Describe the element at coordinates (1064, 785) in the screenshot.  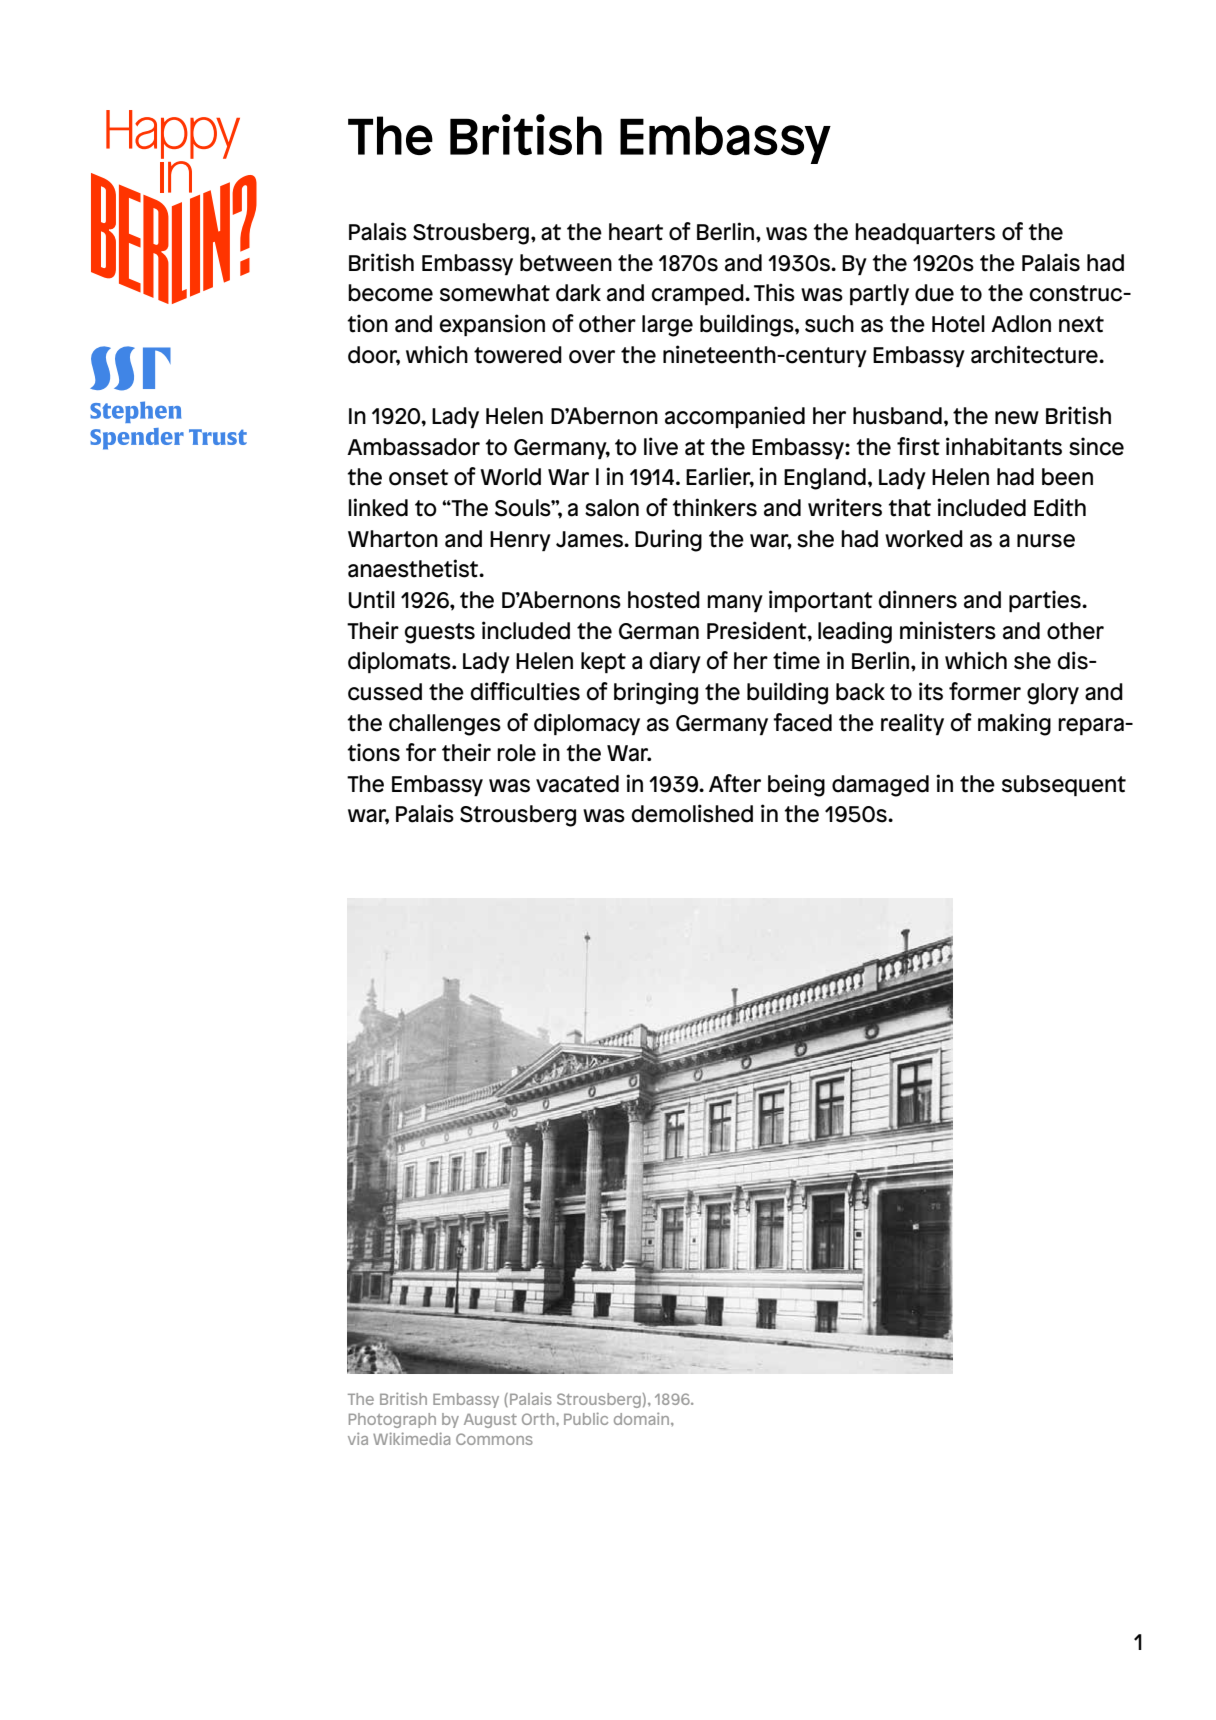
I see `subsequent` at that location.
